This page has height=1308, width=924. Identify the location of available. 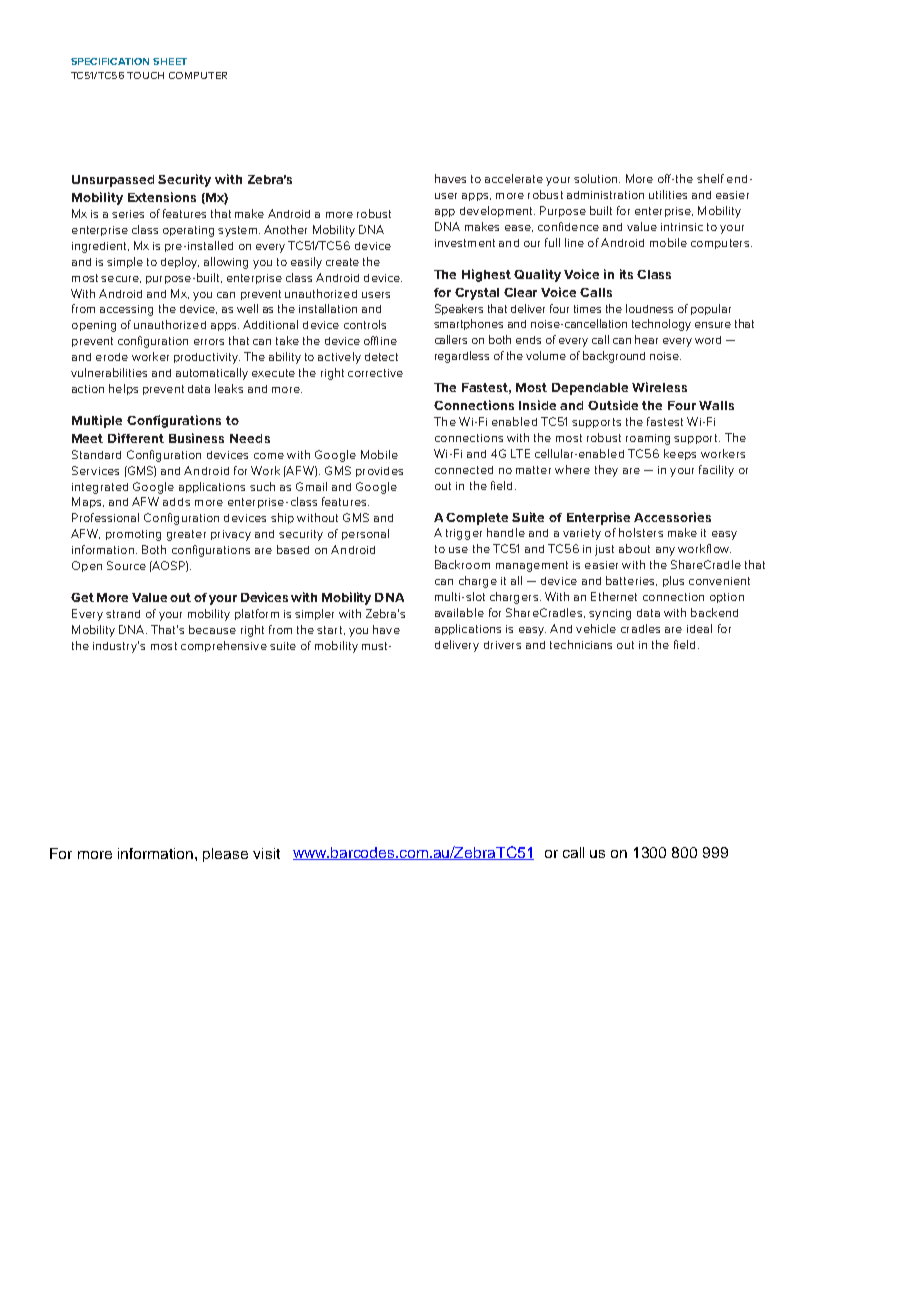
(459, 612).
